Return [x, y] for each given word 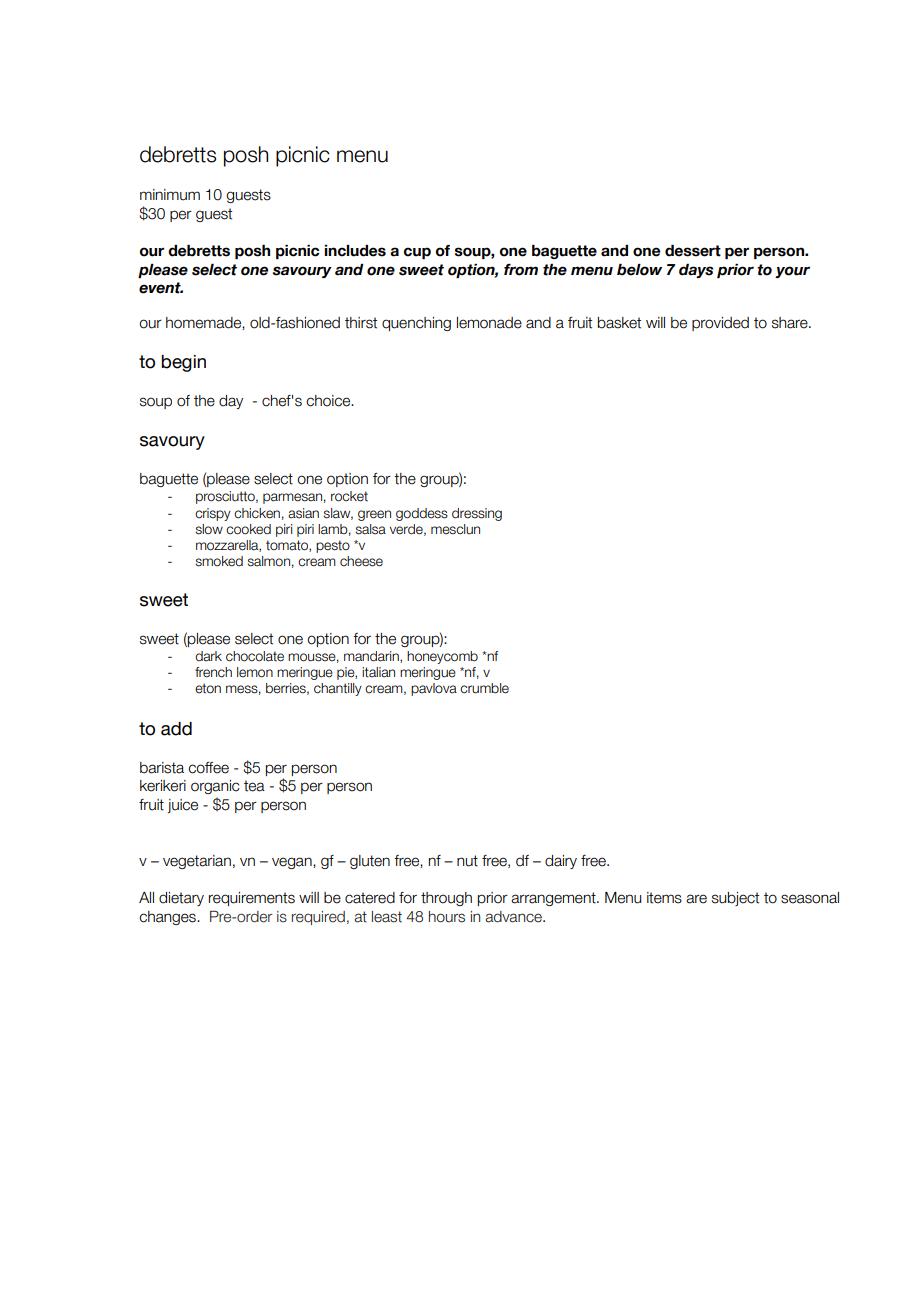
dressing [477, 514]
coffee [208, 768]
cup [417, 253]
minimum [170, 195]
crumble [484, 688]
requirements [252, 899]
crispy [213, 514]
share [791, 323]
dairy [561, 862]
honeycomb [442, 657]
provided [720, 324]
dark [208, 656]
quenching [416, 324]
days [696, 271]
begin [183, 363]
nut [467, 861]
